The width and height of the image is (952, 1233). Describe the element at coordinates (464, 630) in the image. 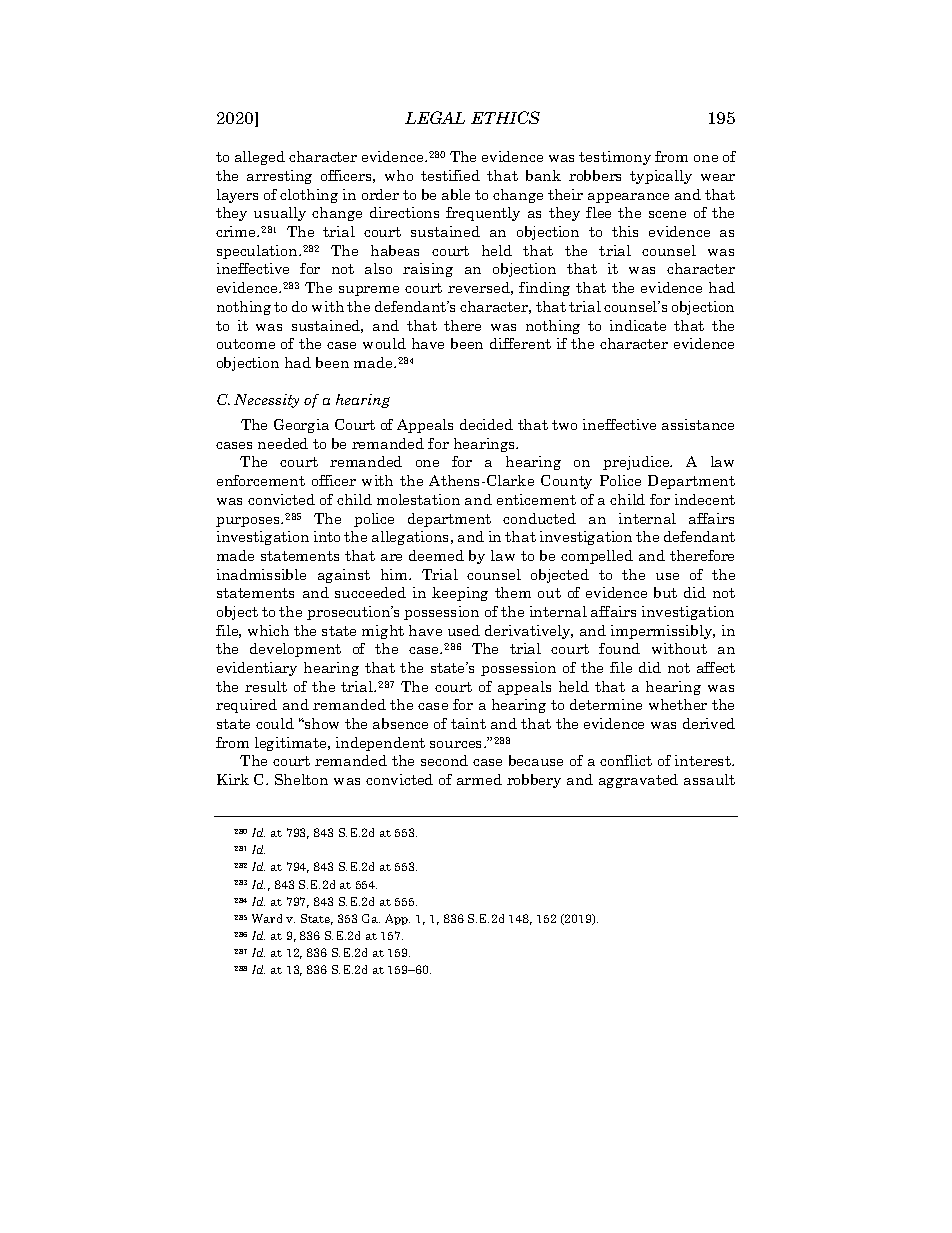

I see `used` at that location.
